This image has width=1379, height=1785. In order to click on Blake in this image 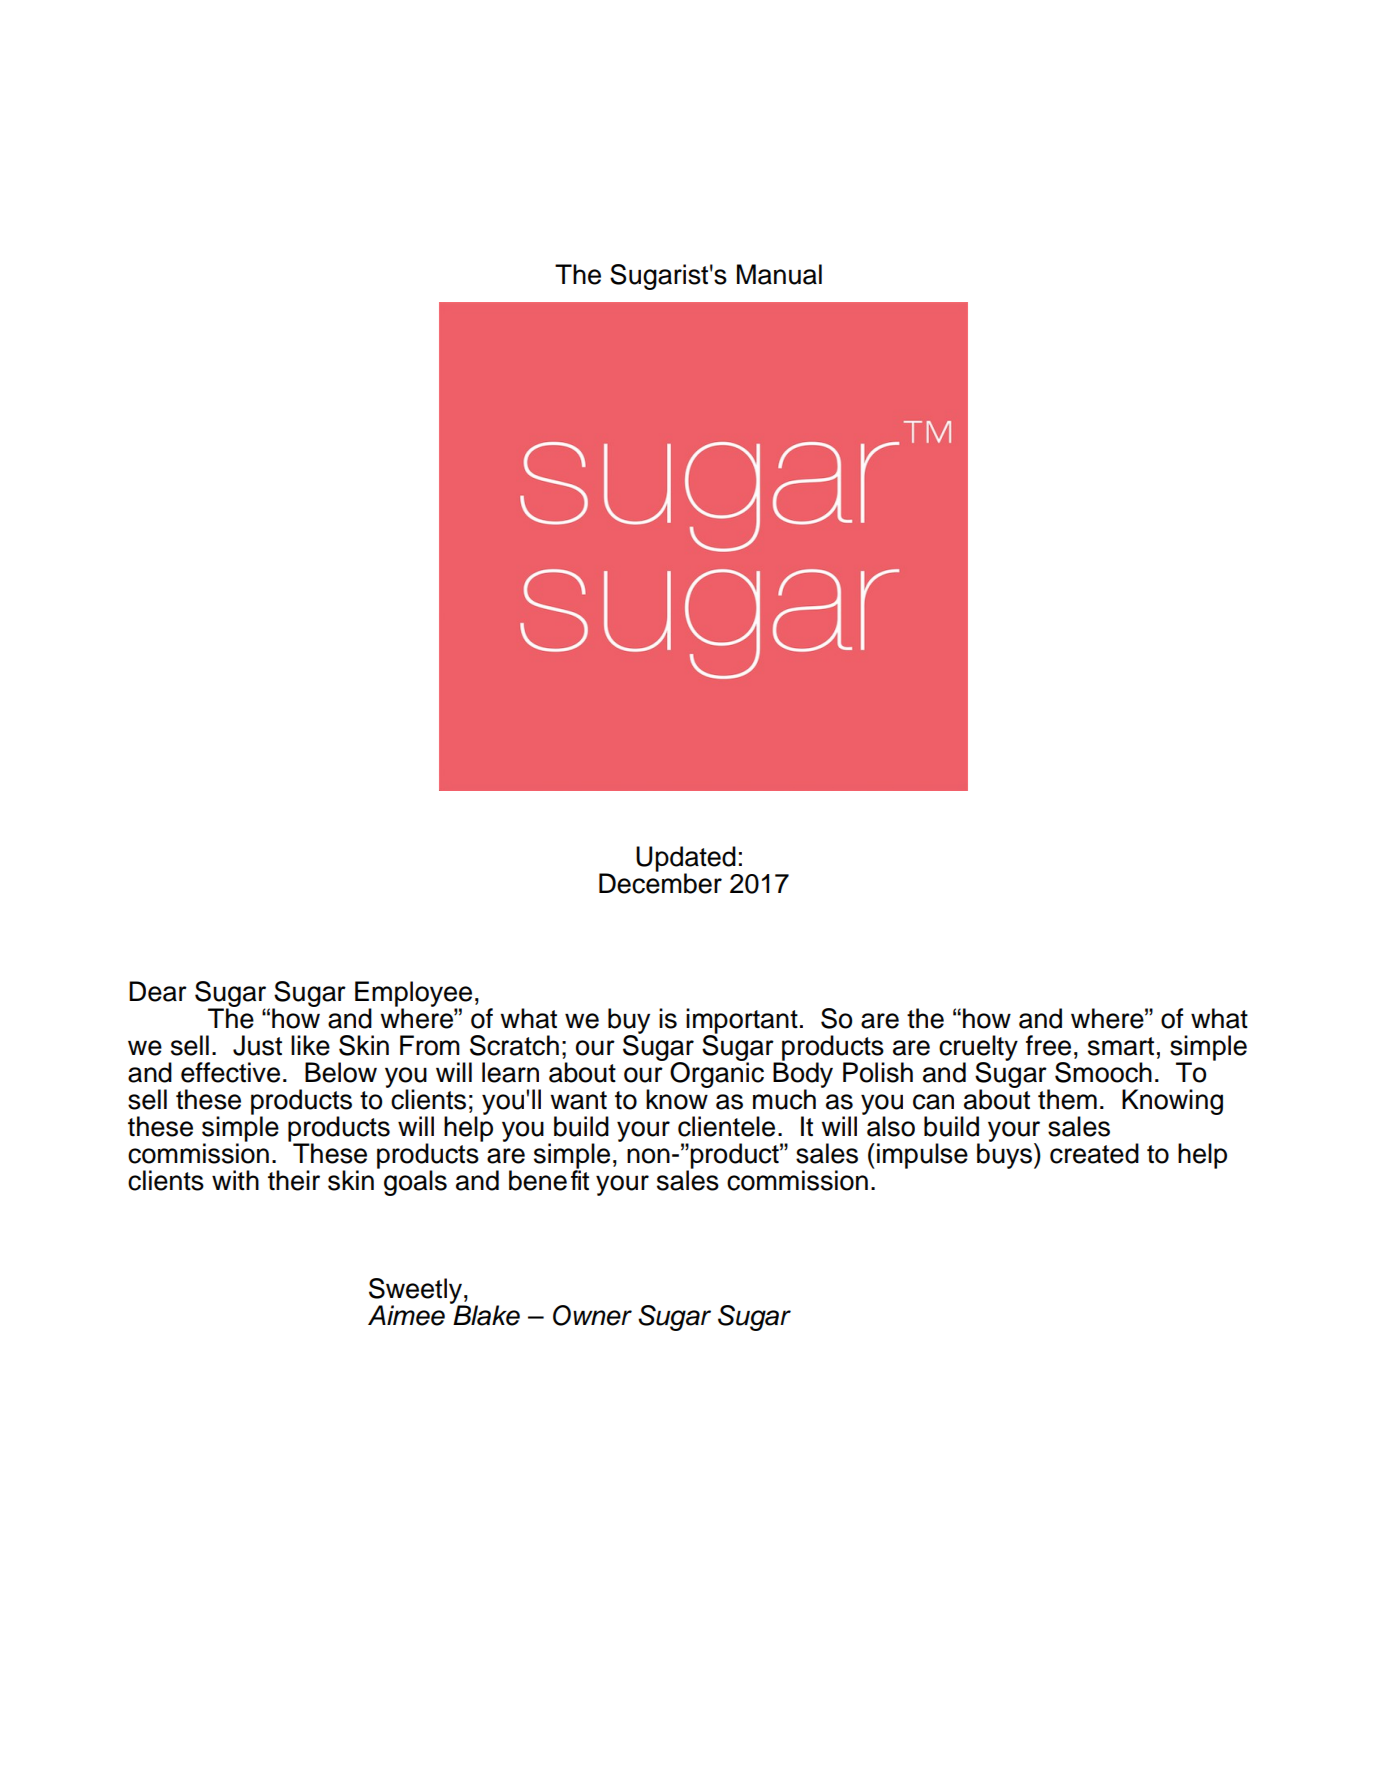, I will do `click(486, 1315)`.
